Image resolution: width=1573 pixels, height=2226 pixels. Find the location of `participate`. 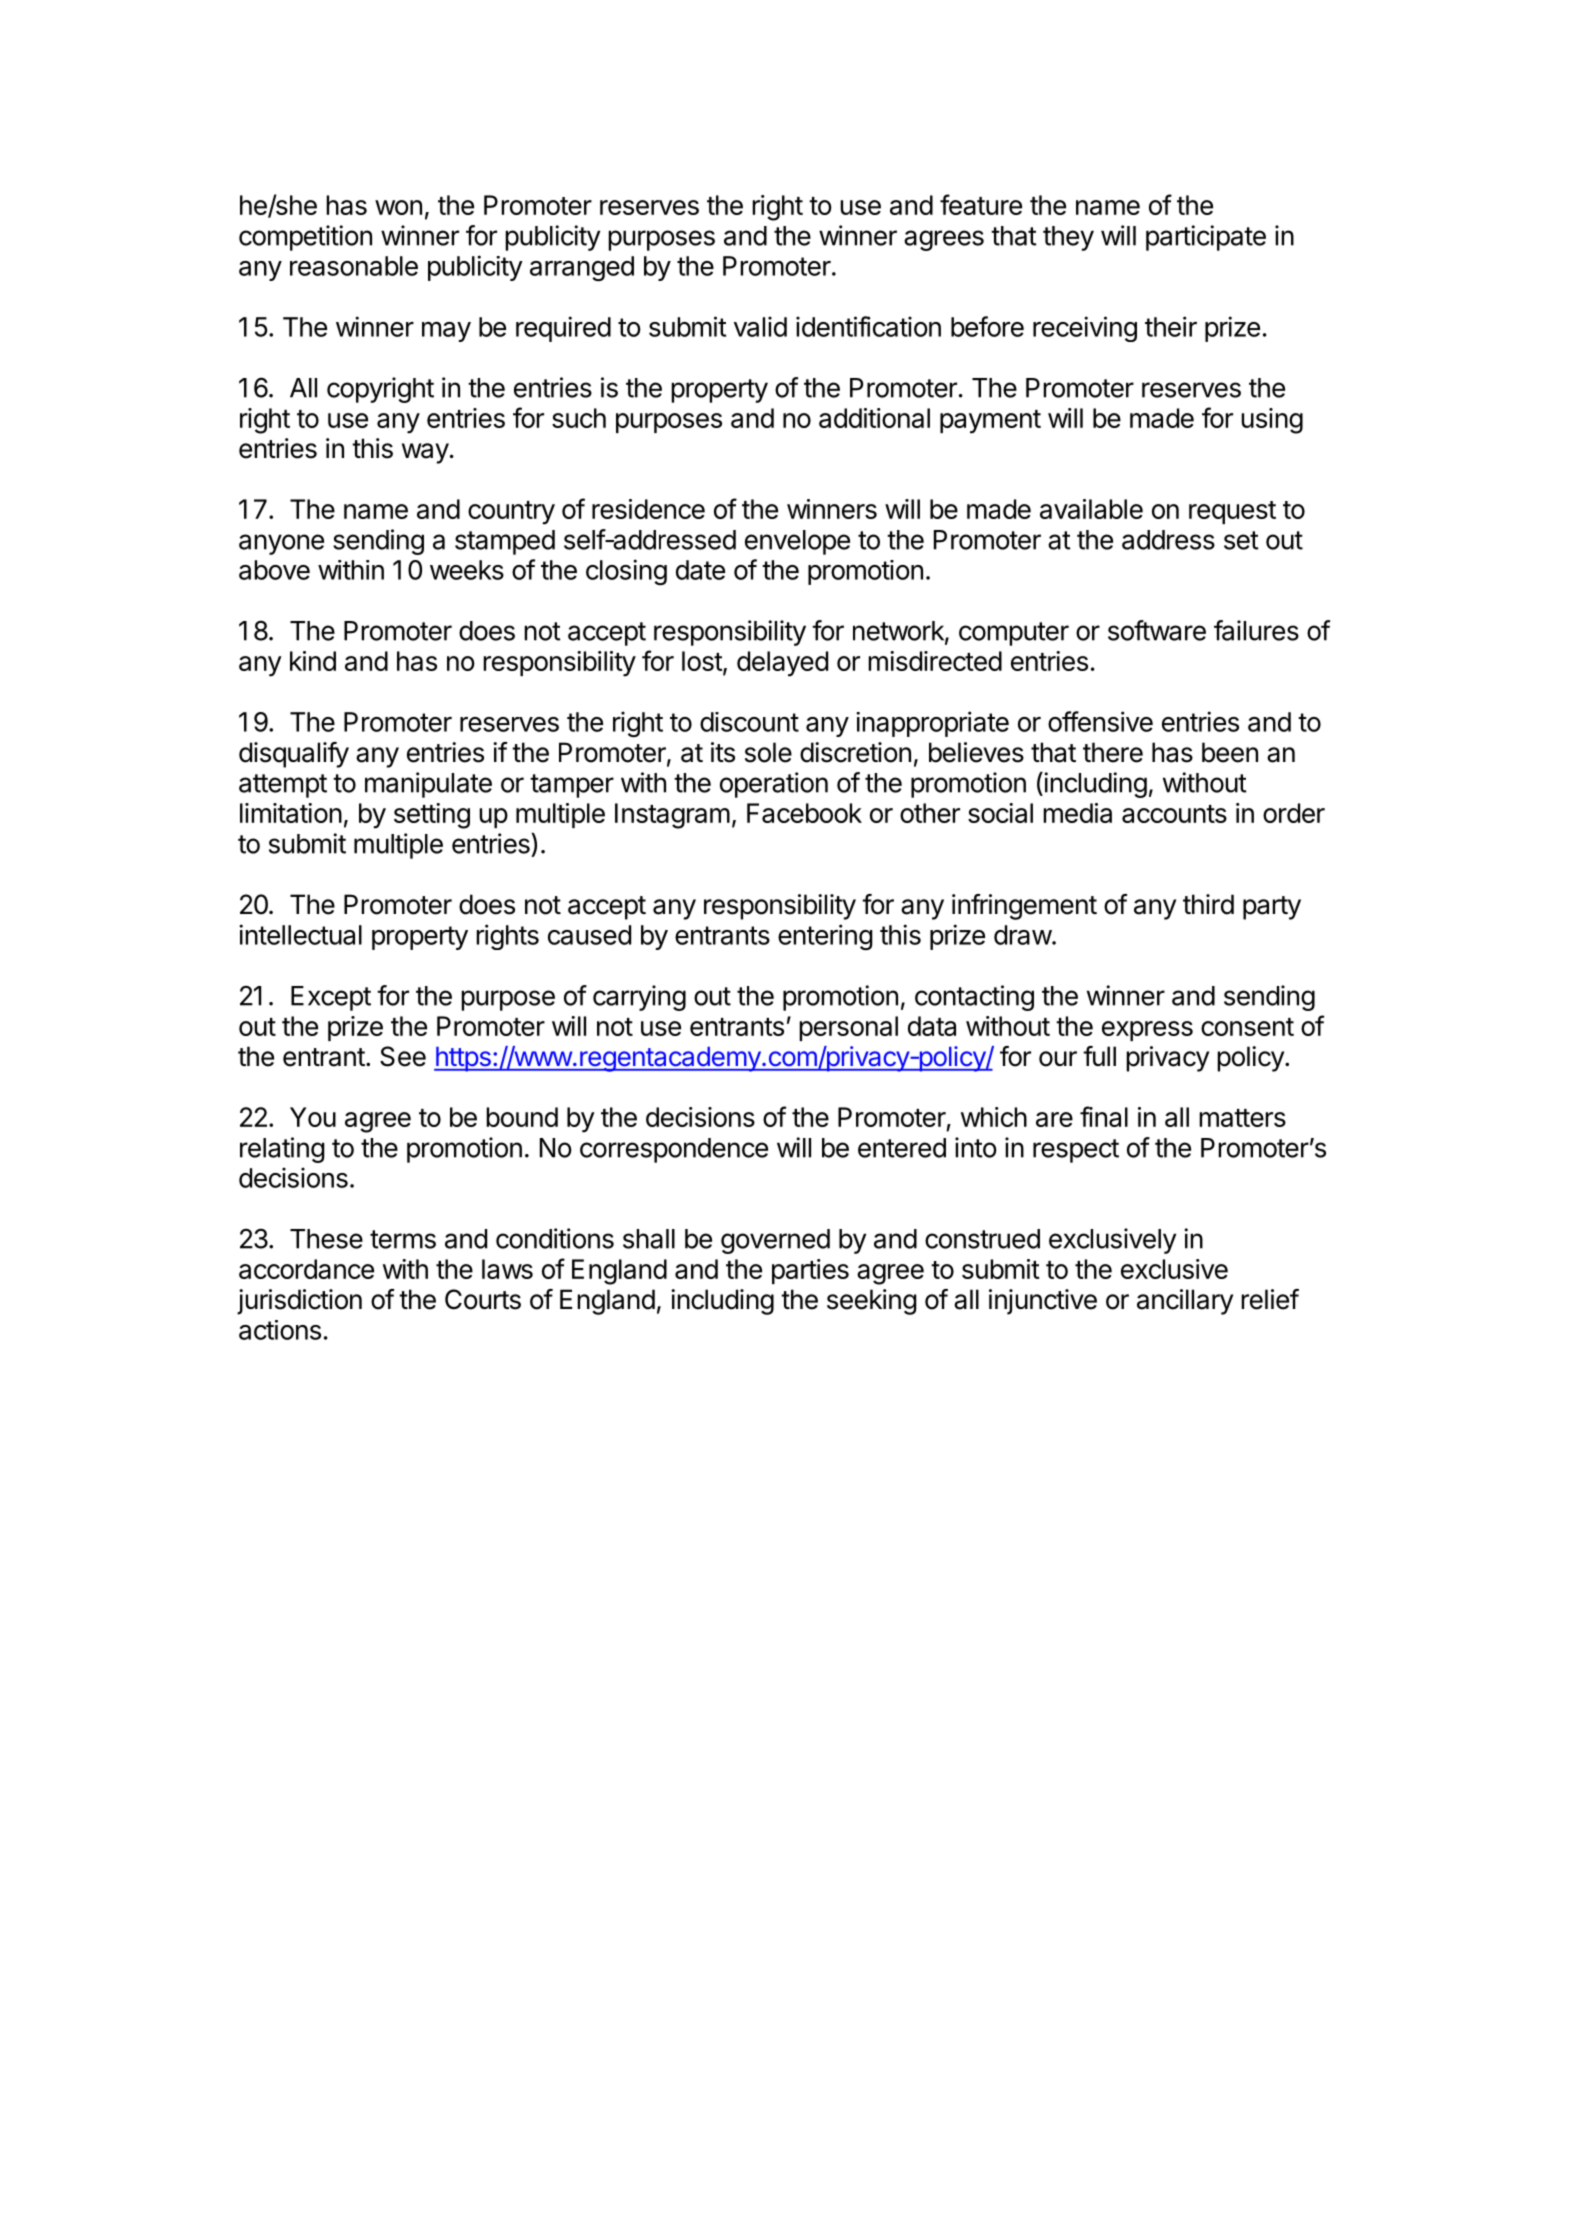

participate is located at coordinates (1206, 238).
